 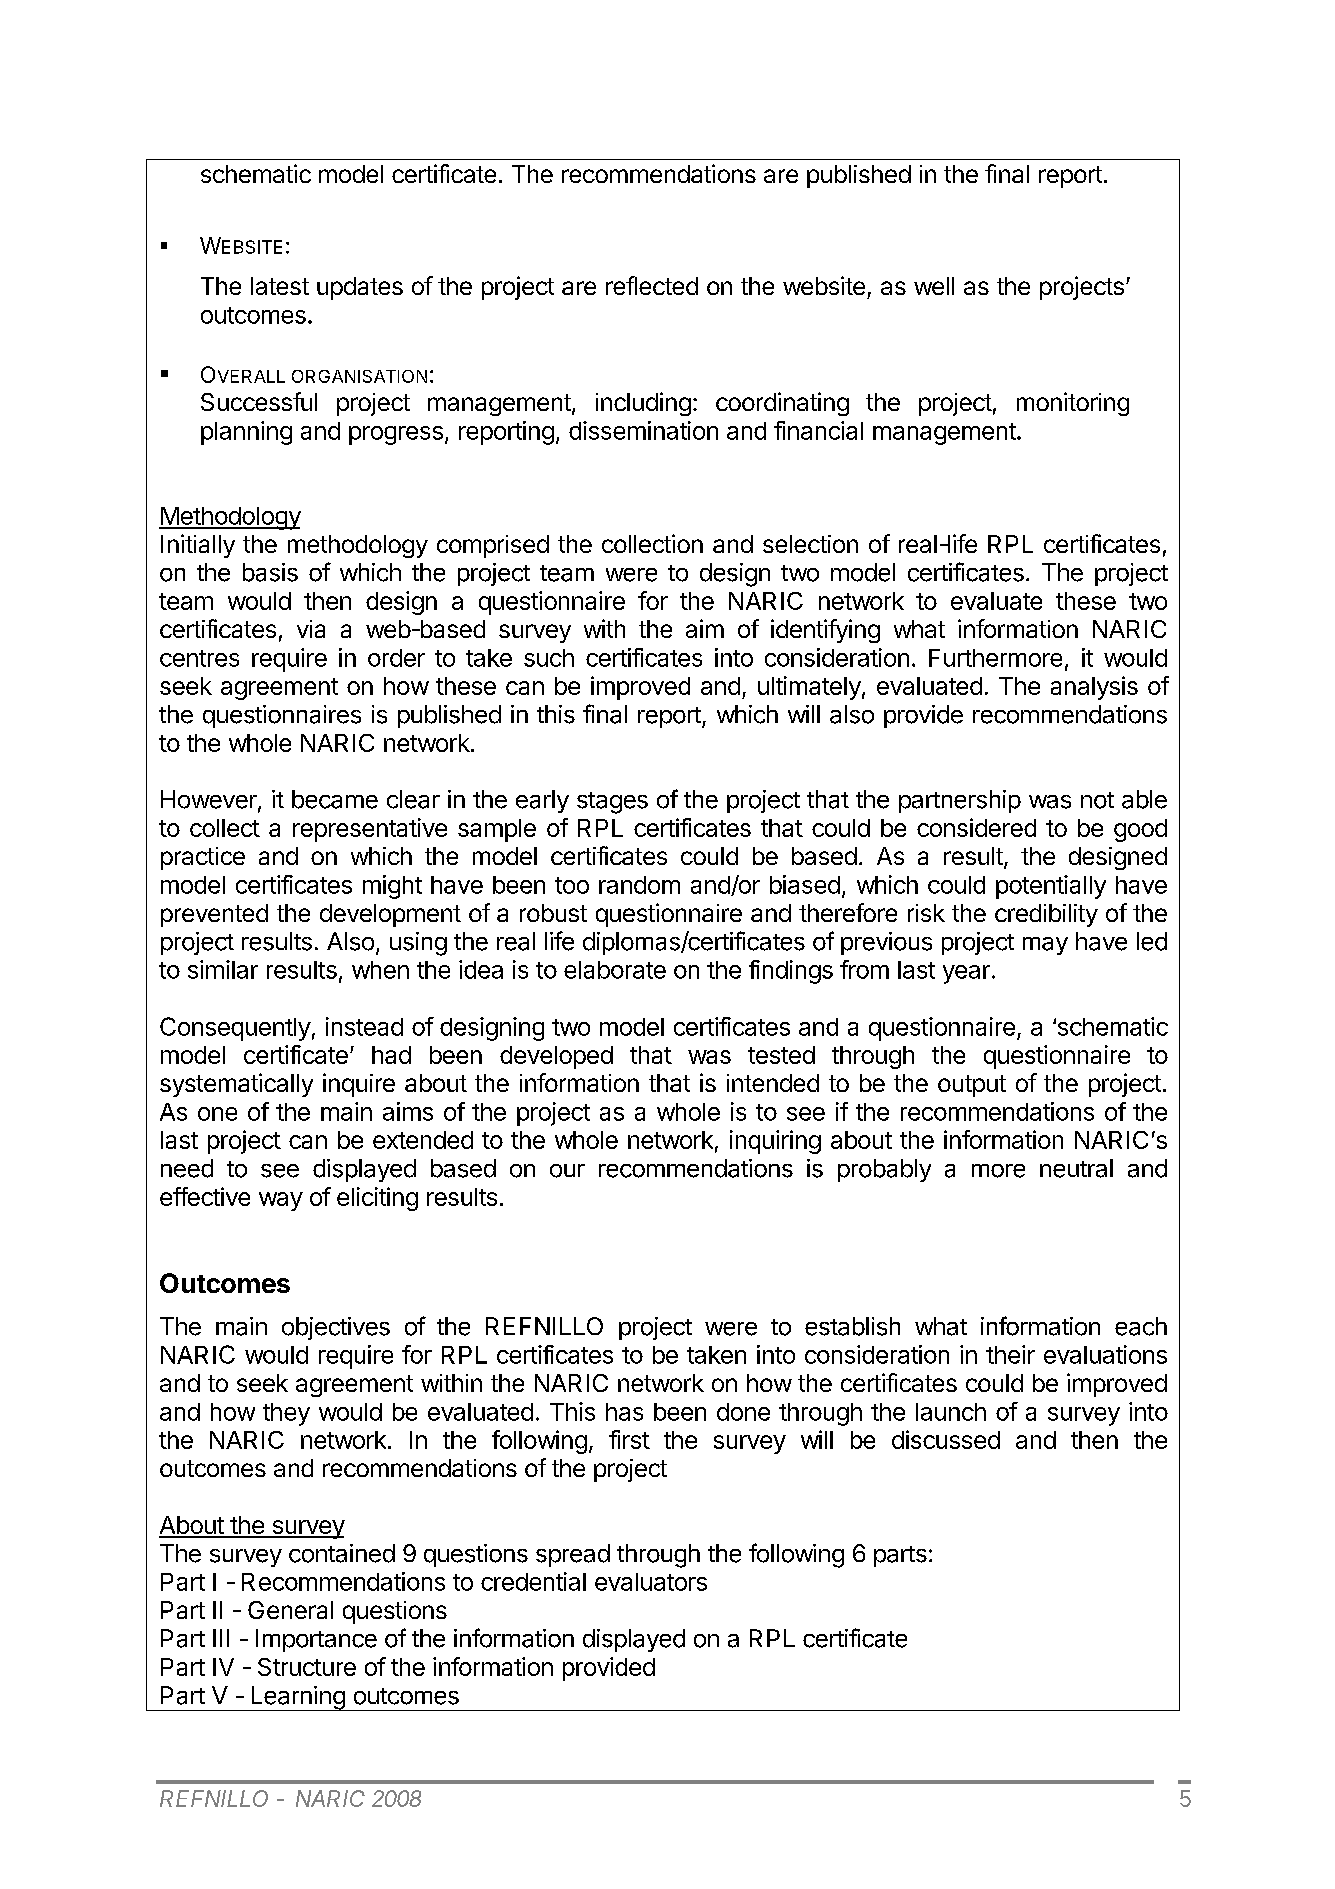 I want to click on evaluators, so click(x=651, y=1582).
